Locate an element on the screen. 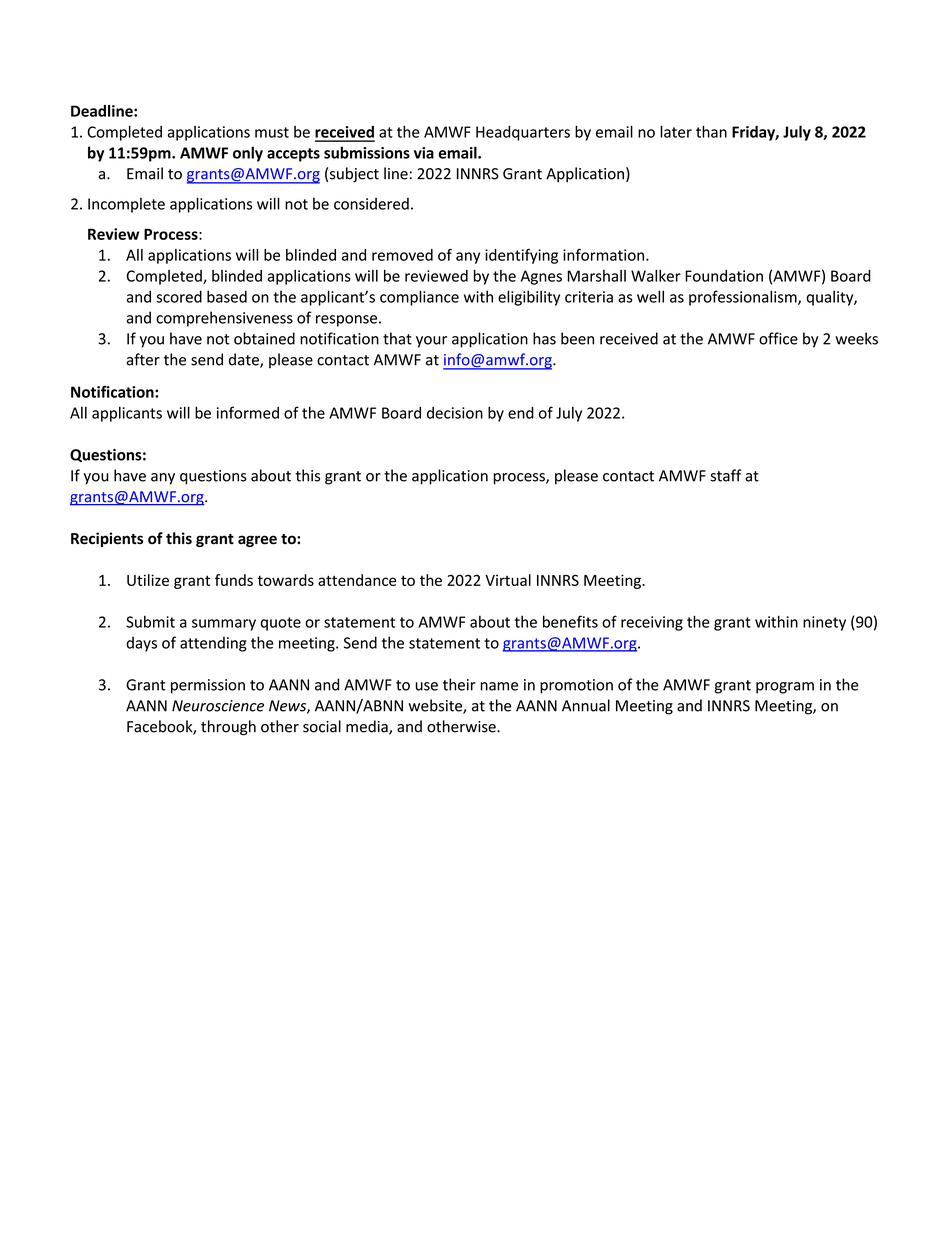 This screenshot has height=1233, width=952. comprehensiveness is located at coordinates (224, 319).
